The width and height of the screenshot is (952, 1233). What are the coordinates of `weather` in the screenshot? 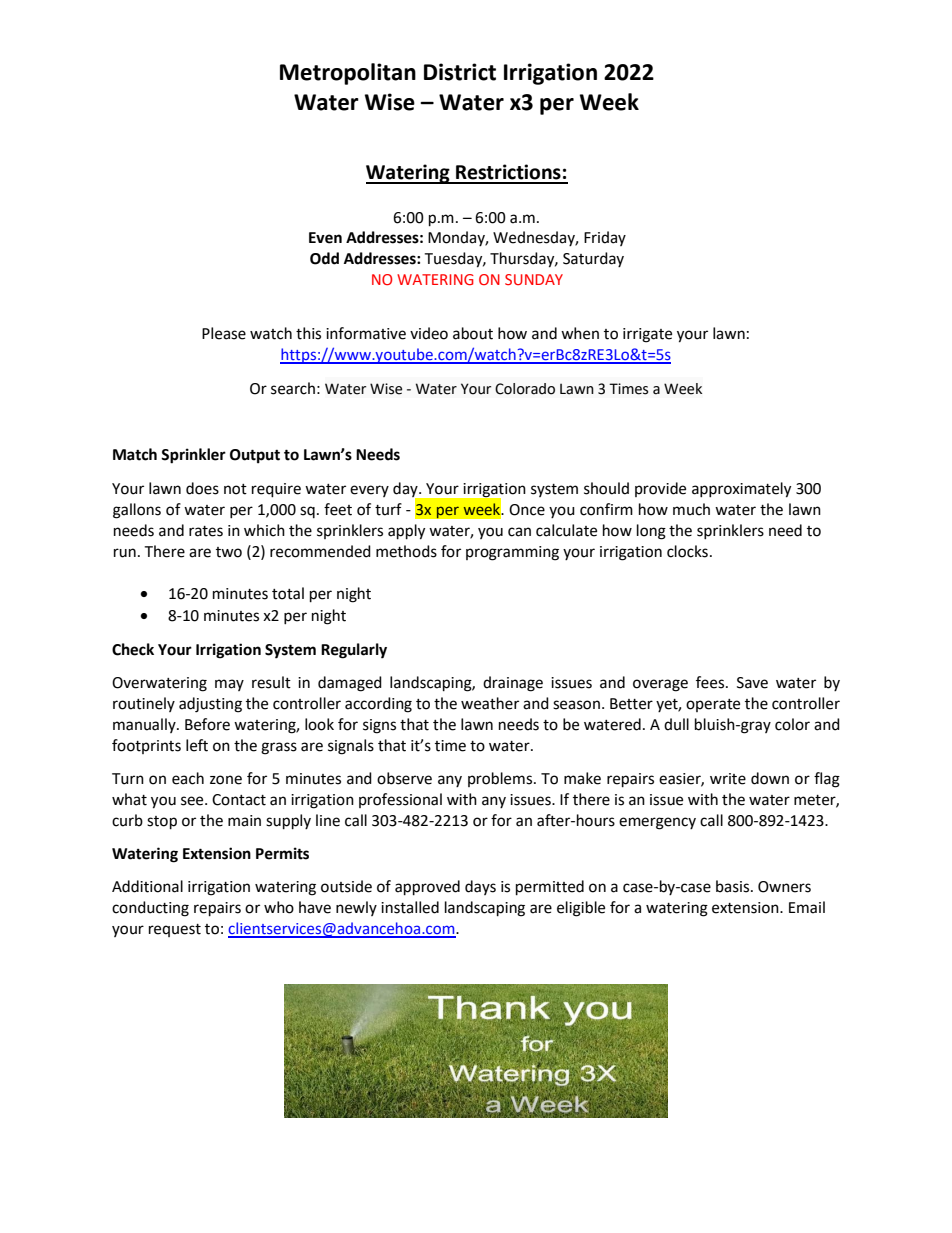 It's located at (490, 703).
